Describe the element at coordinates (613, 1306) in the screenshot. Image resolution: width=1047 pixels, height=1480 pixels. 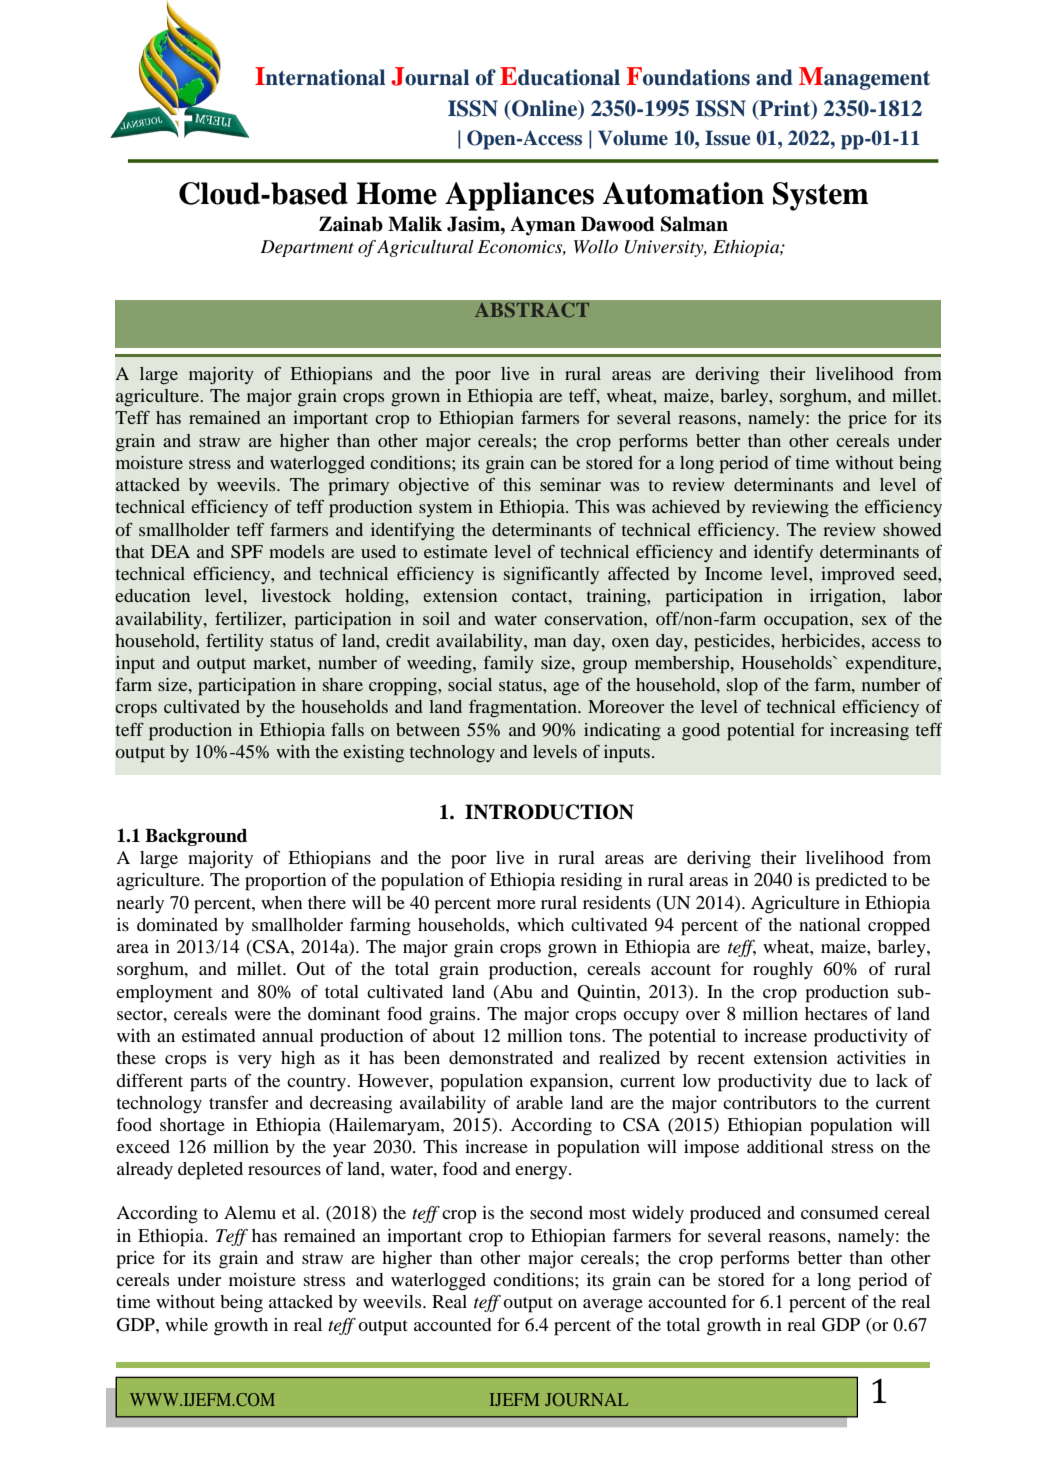
I see `average` at that location.
